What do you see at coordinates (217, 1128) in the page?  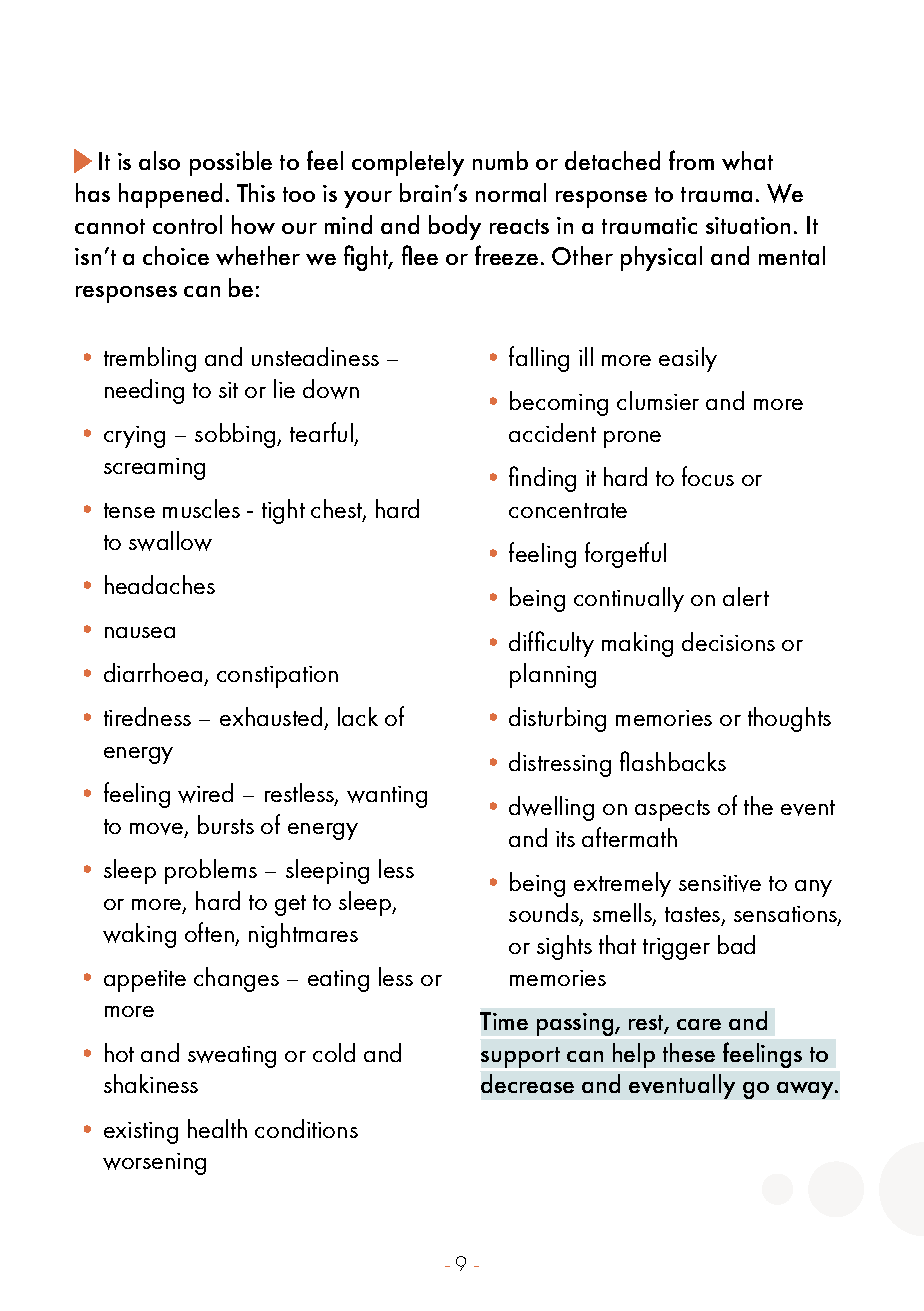 I see `health` at bounding box center [217, 1128].
